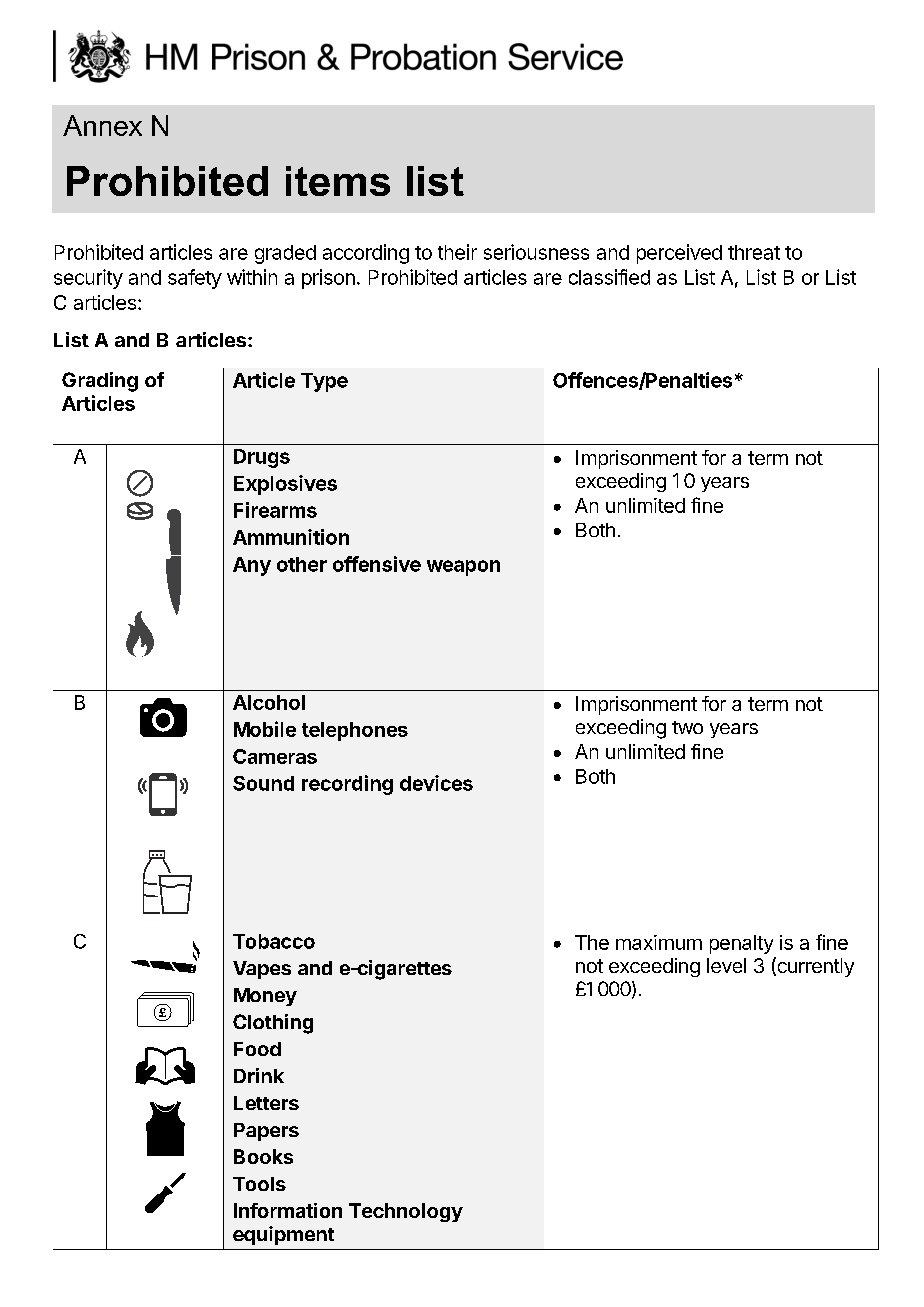  I want to click on level, so click(726, 965).
